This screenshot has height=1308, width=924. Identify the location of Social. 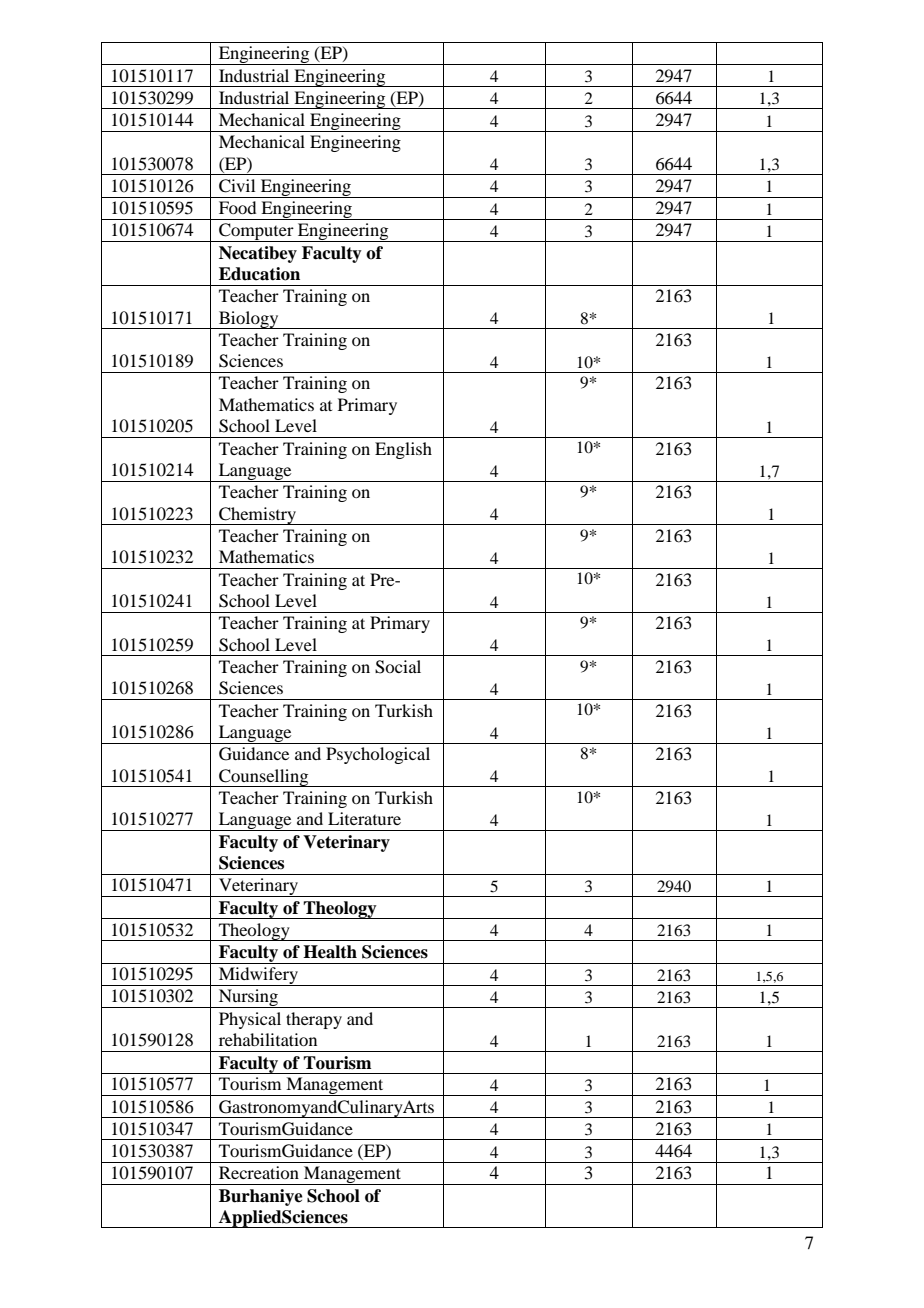
(398, 667).
